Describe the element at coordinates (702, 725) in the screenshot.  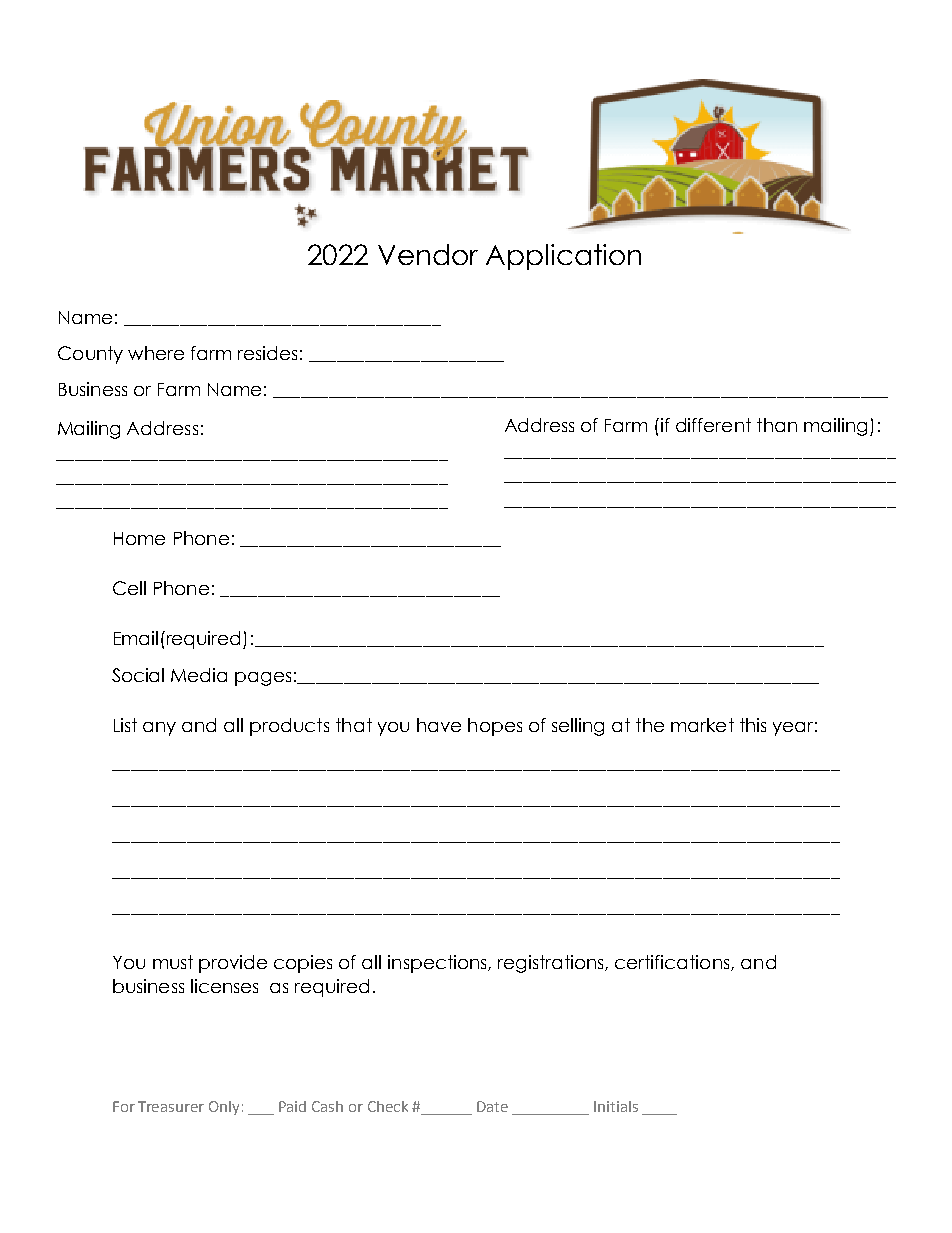
I see `market` at that location.
